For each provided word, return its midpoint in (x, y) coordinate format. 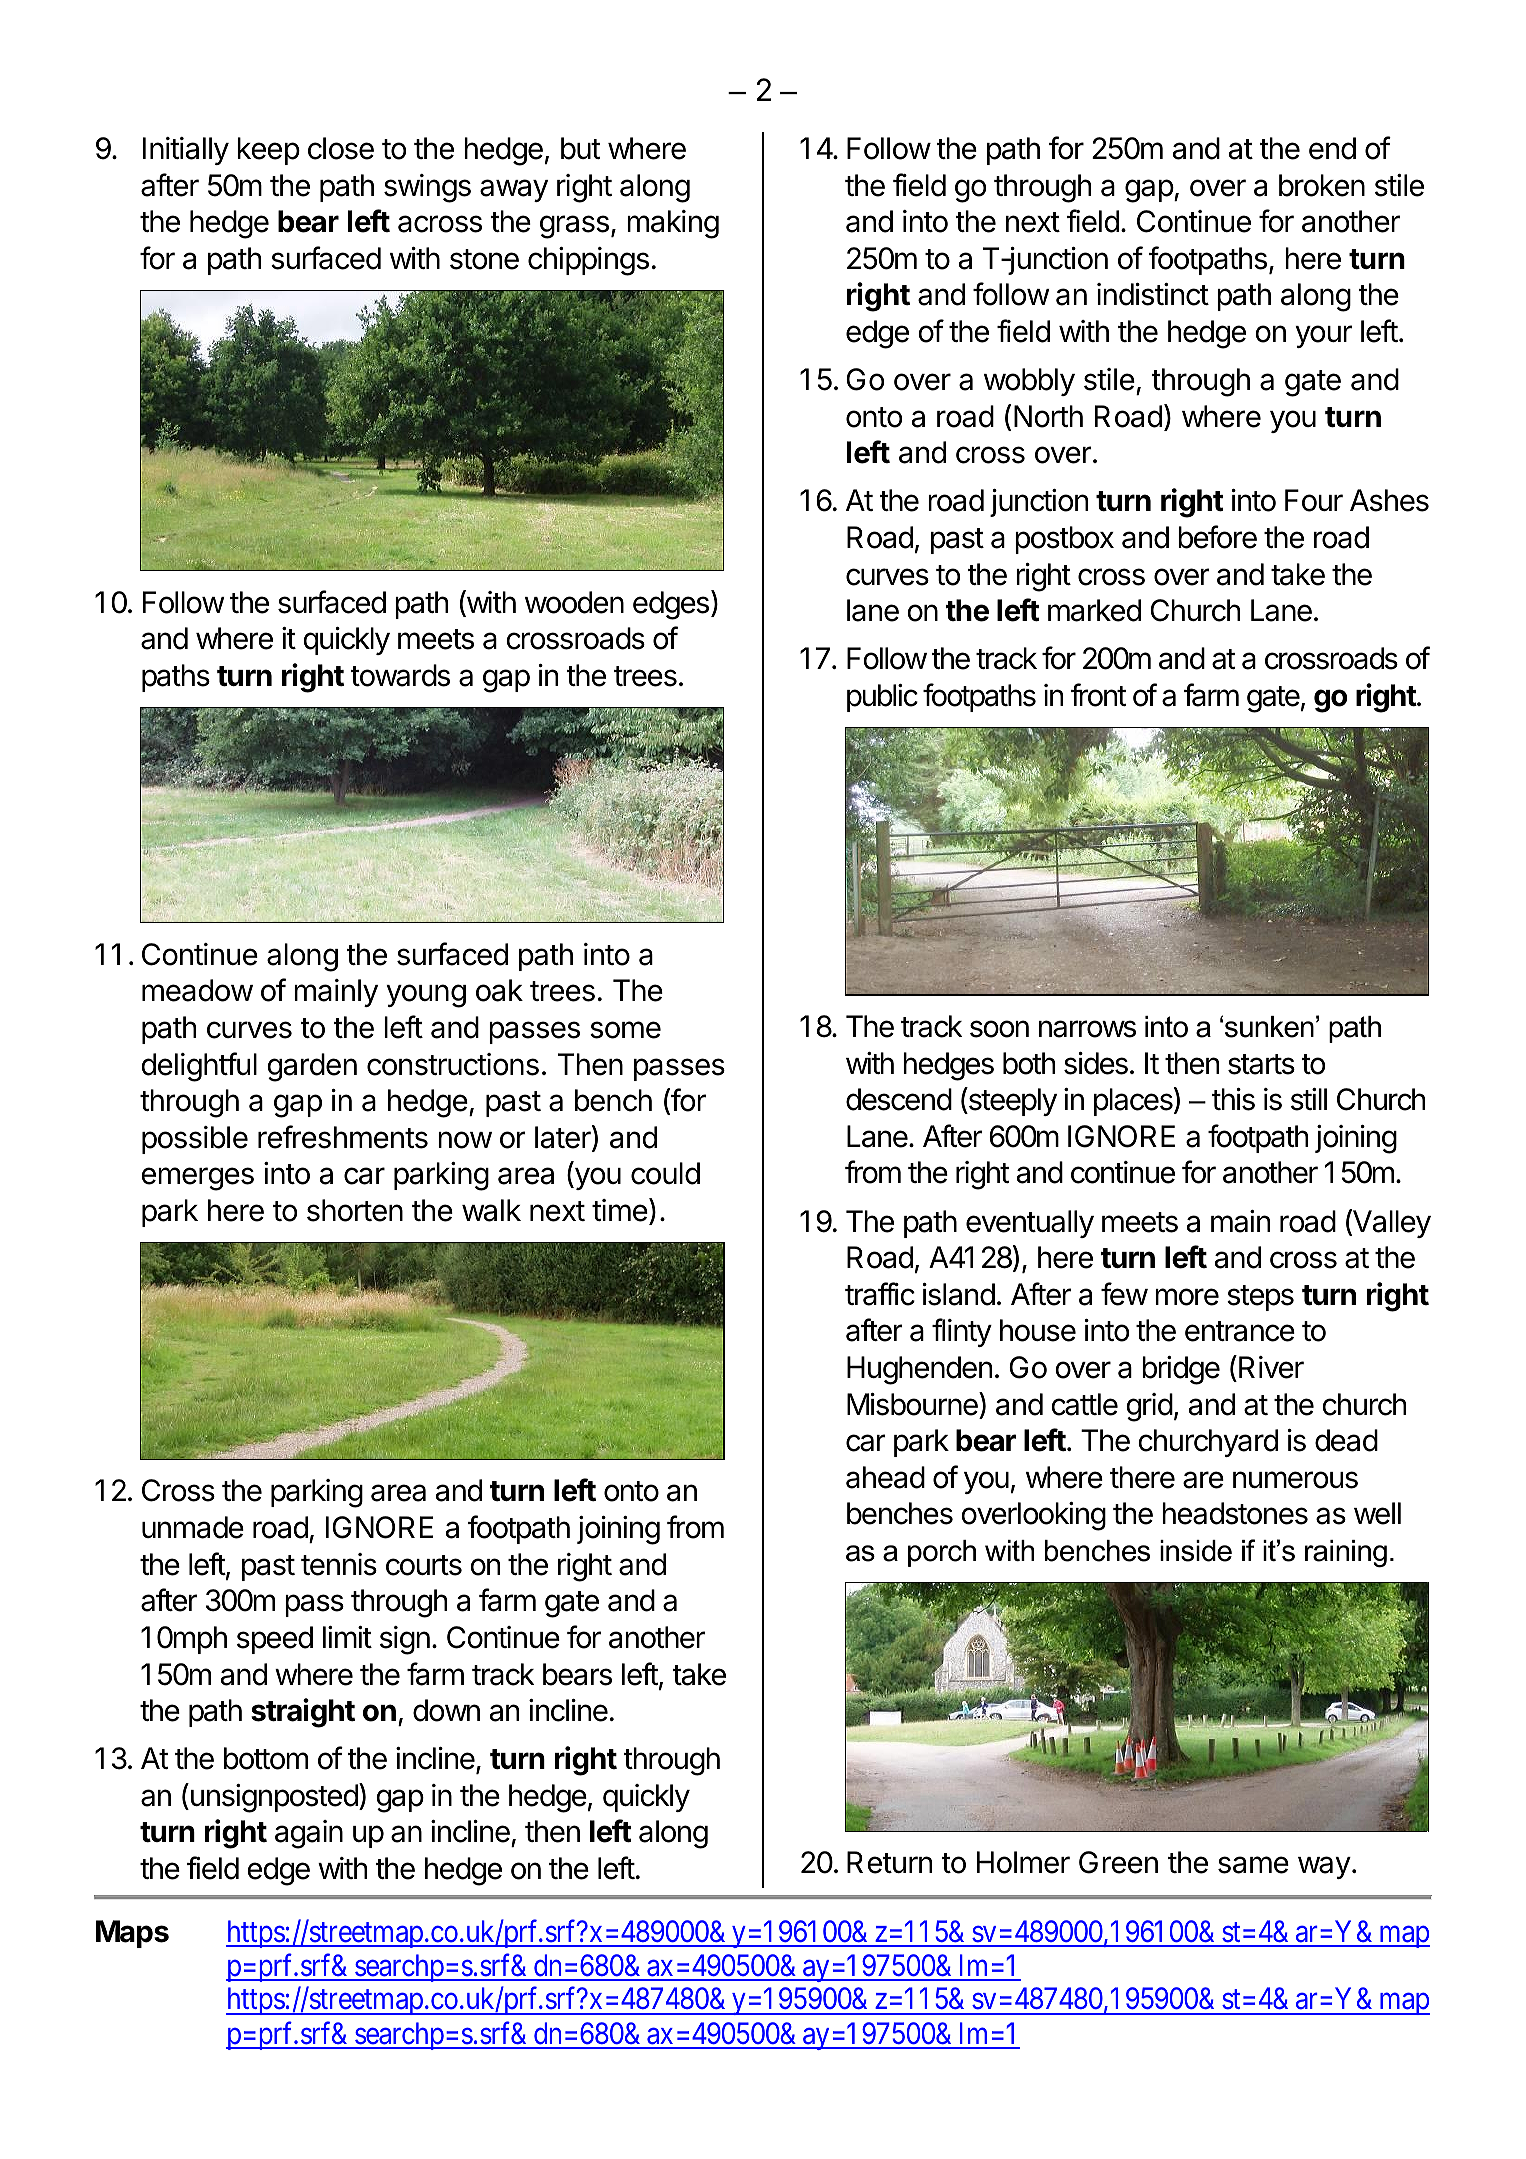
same (1253, 1865)
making (673, 224)
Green (1118, 1862)
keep (268, 151)
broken (1322, 185)
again (309, 1834)
